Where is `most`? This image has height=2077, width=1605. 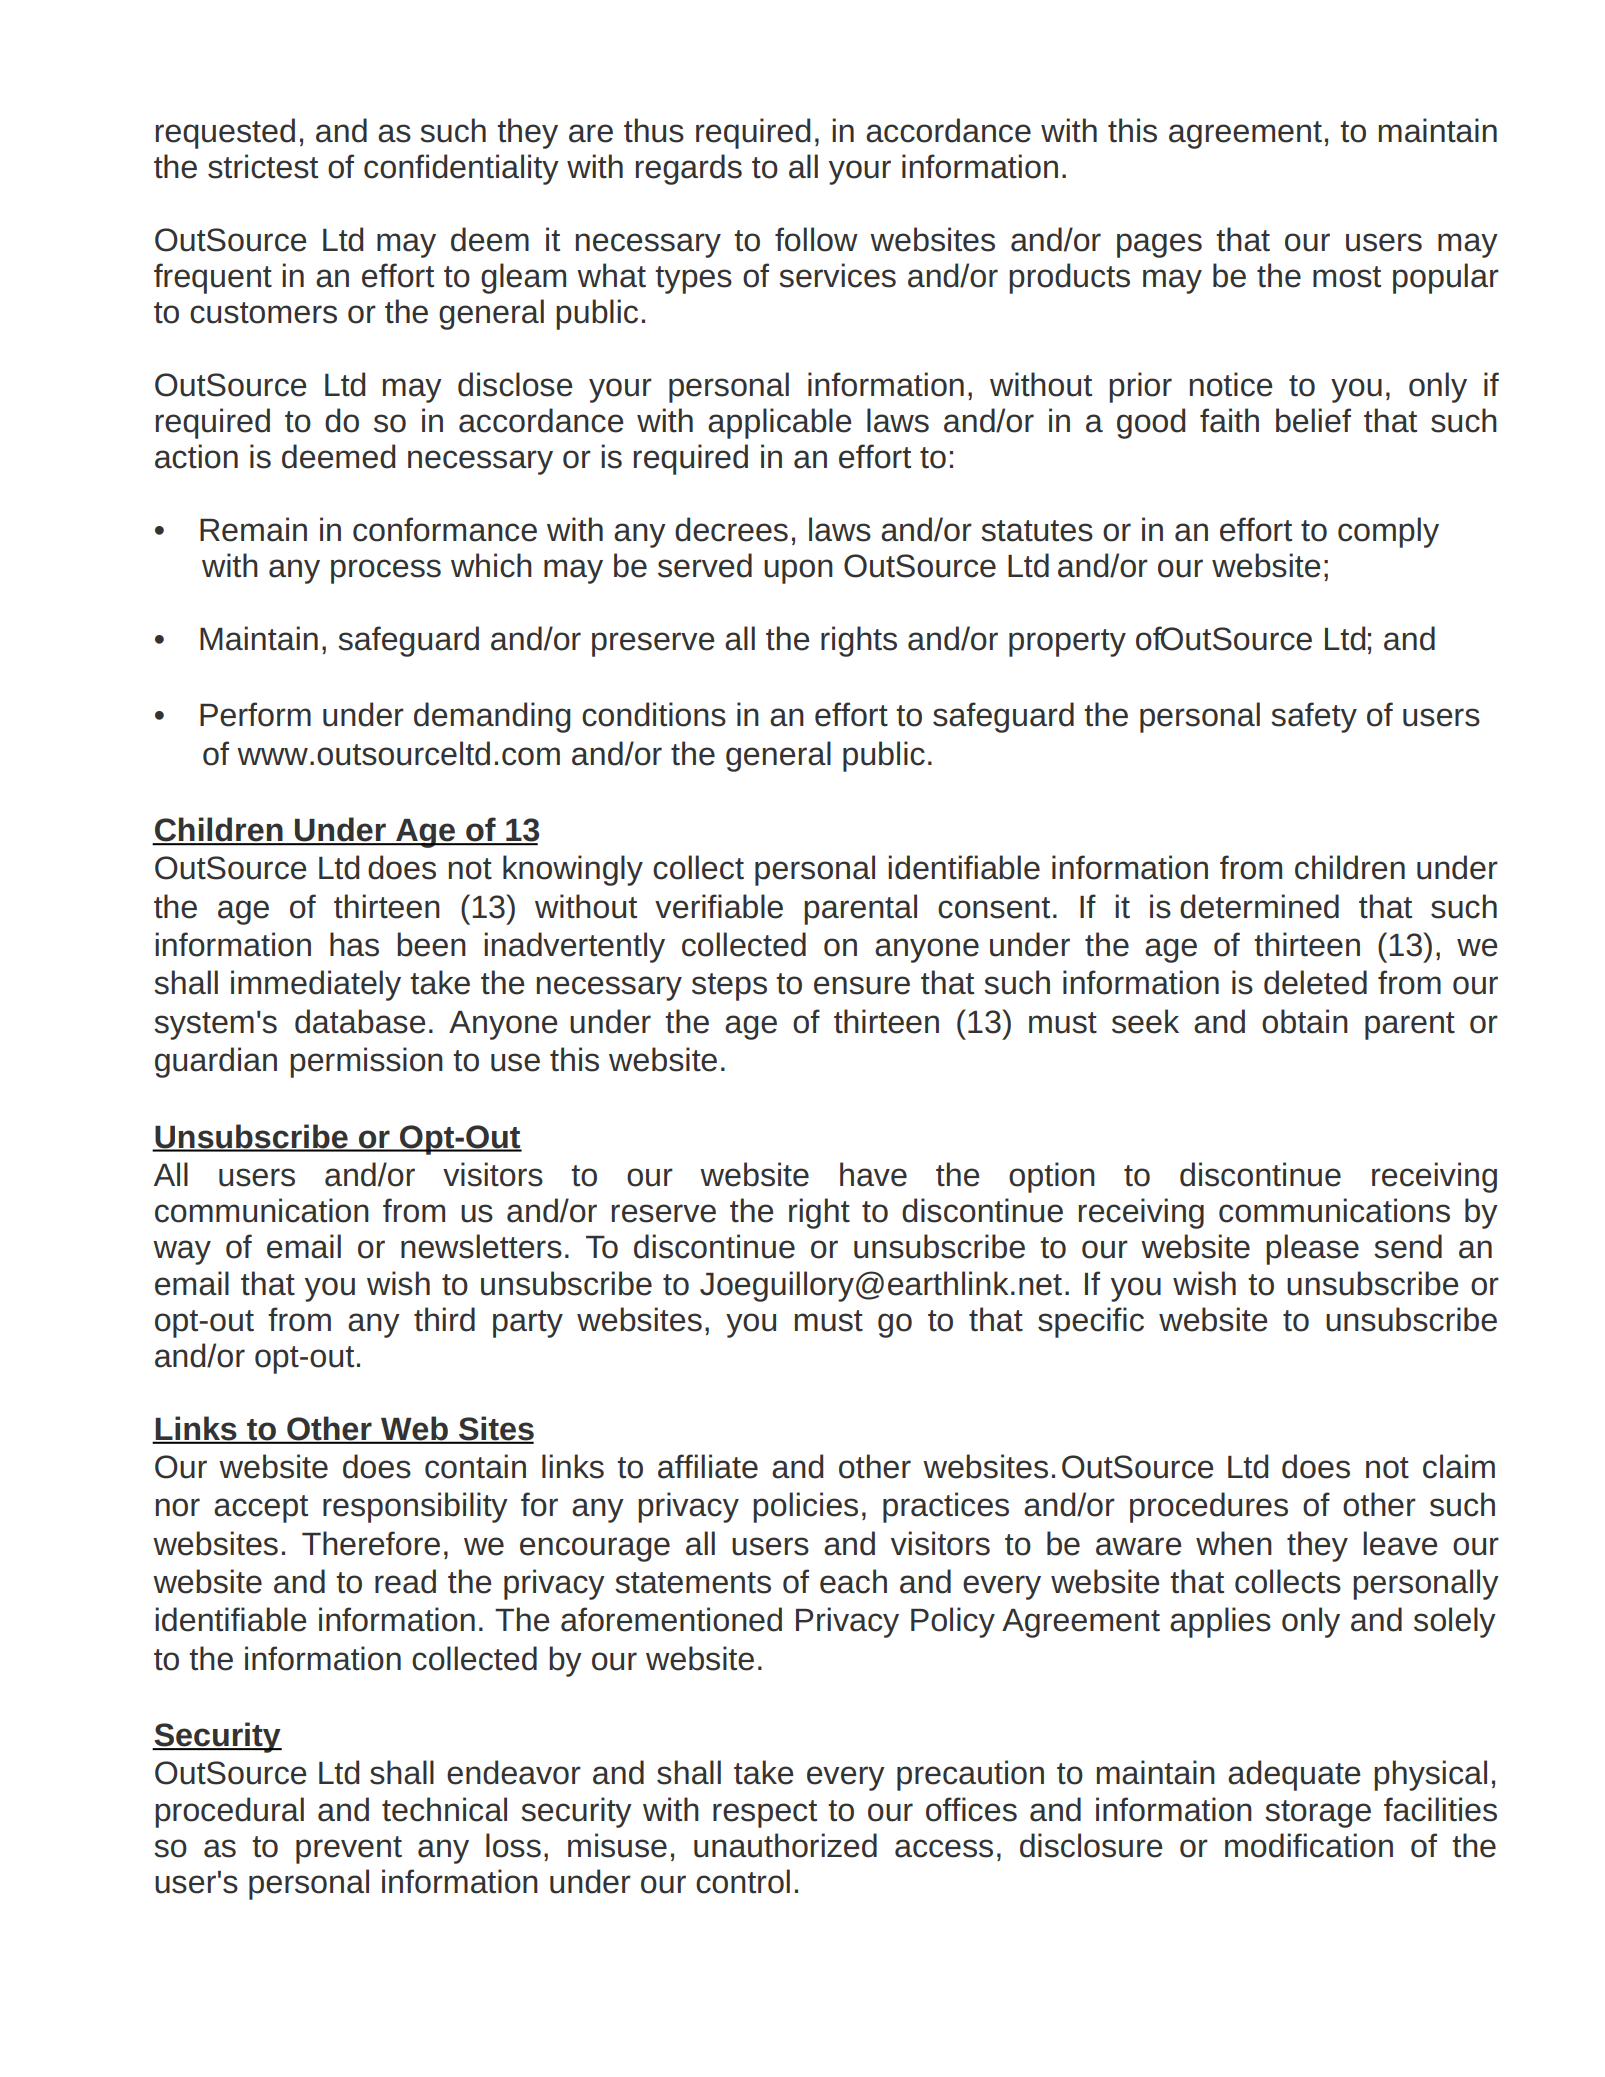
most is located at coordinates (1347, 277).
